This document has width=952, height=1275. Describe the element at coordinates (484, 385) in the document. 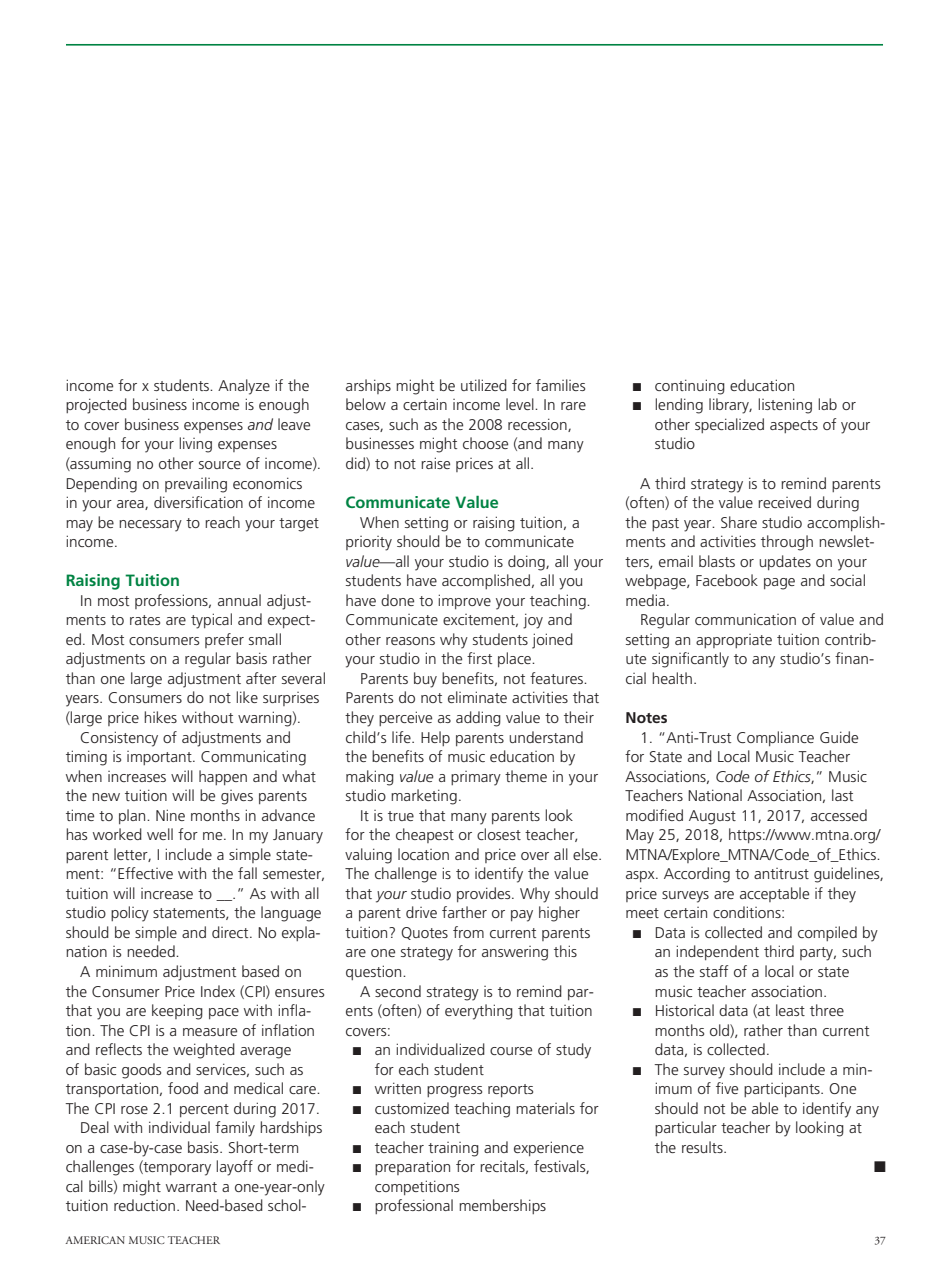

I see `utilized` at that location.
